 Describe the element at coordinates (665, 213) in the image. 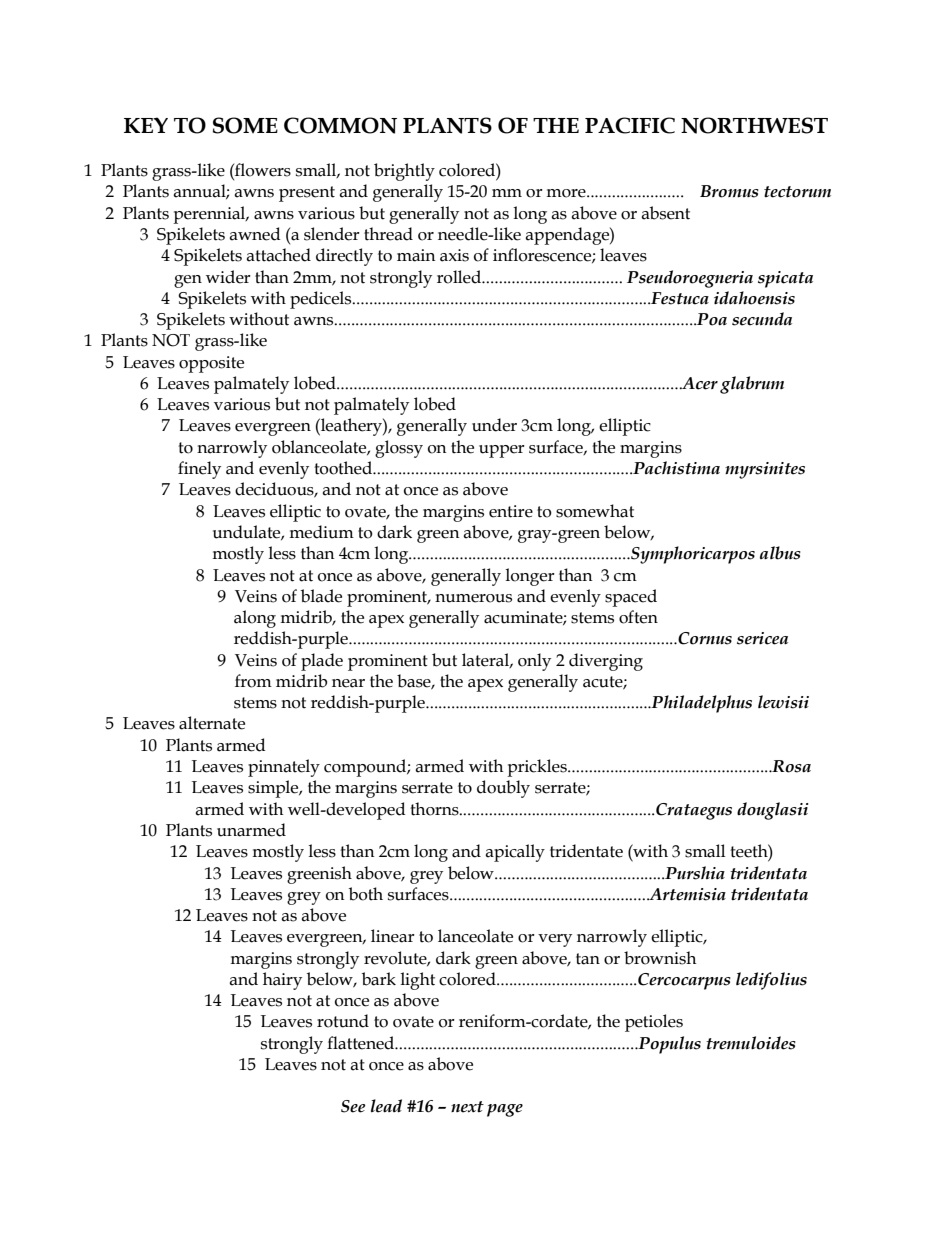

I see `absent` at that location.
